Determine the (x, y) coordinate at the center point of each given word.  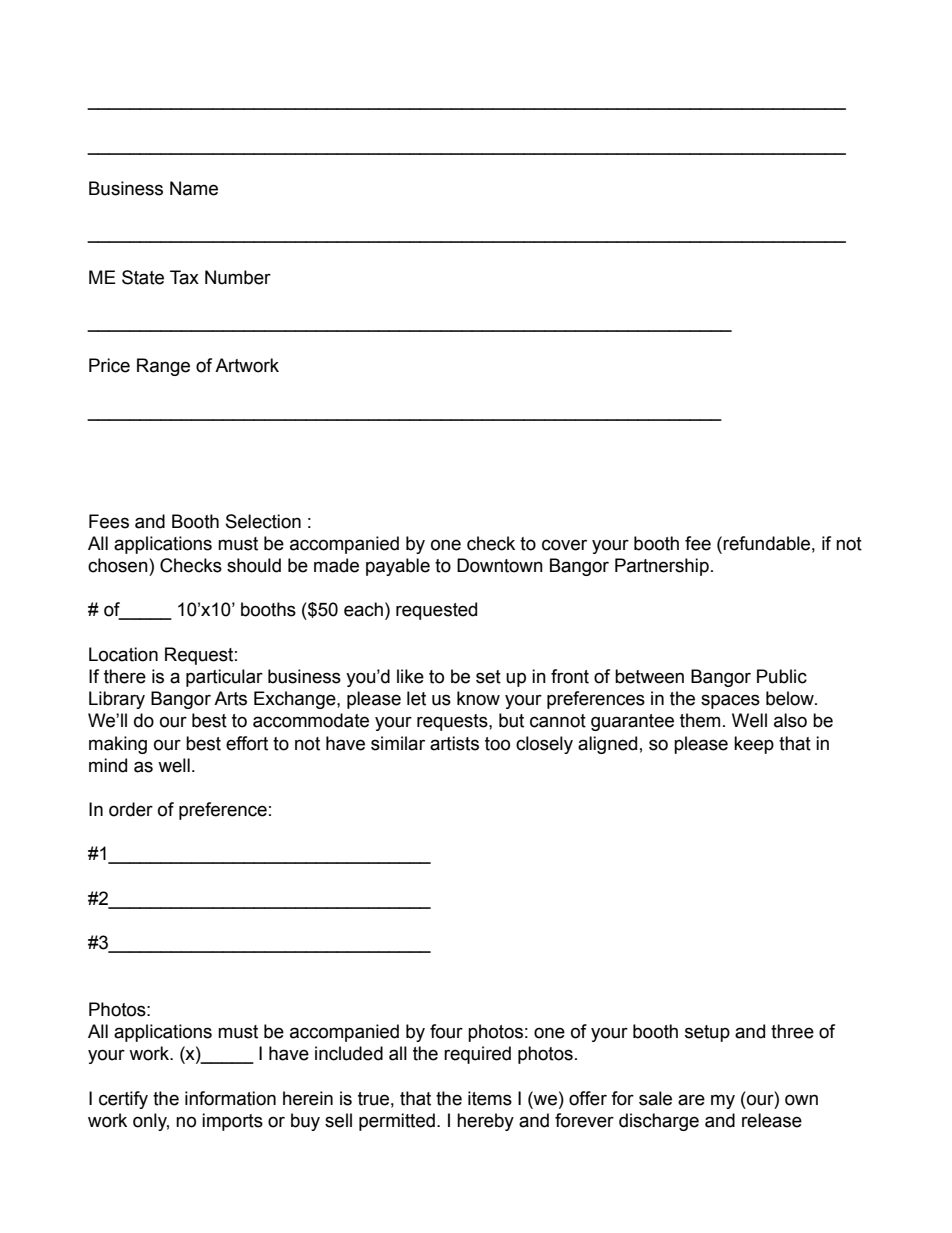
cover (564, 545)
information (230, 1098)
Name (194, 188)
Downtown (500, 565)
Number (238, 277)
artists (454, 743)
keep (754, 745)
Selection (263, 521)
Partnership (662, 567)
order (131, 809)
